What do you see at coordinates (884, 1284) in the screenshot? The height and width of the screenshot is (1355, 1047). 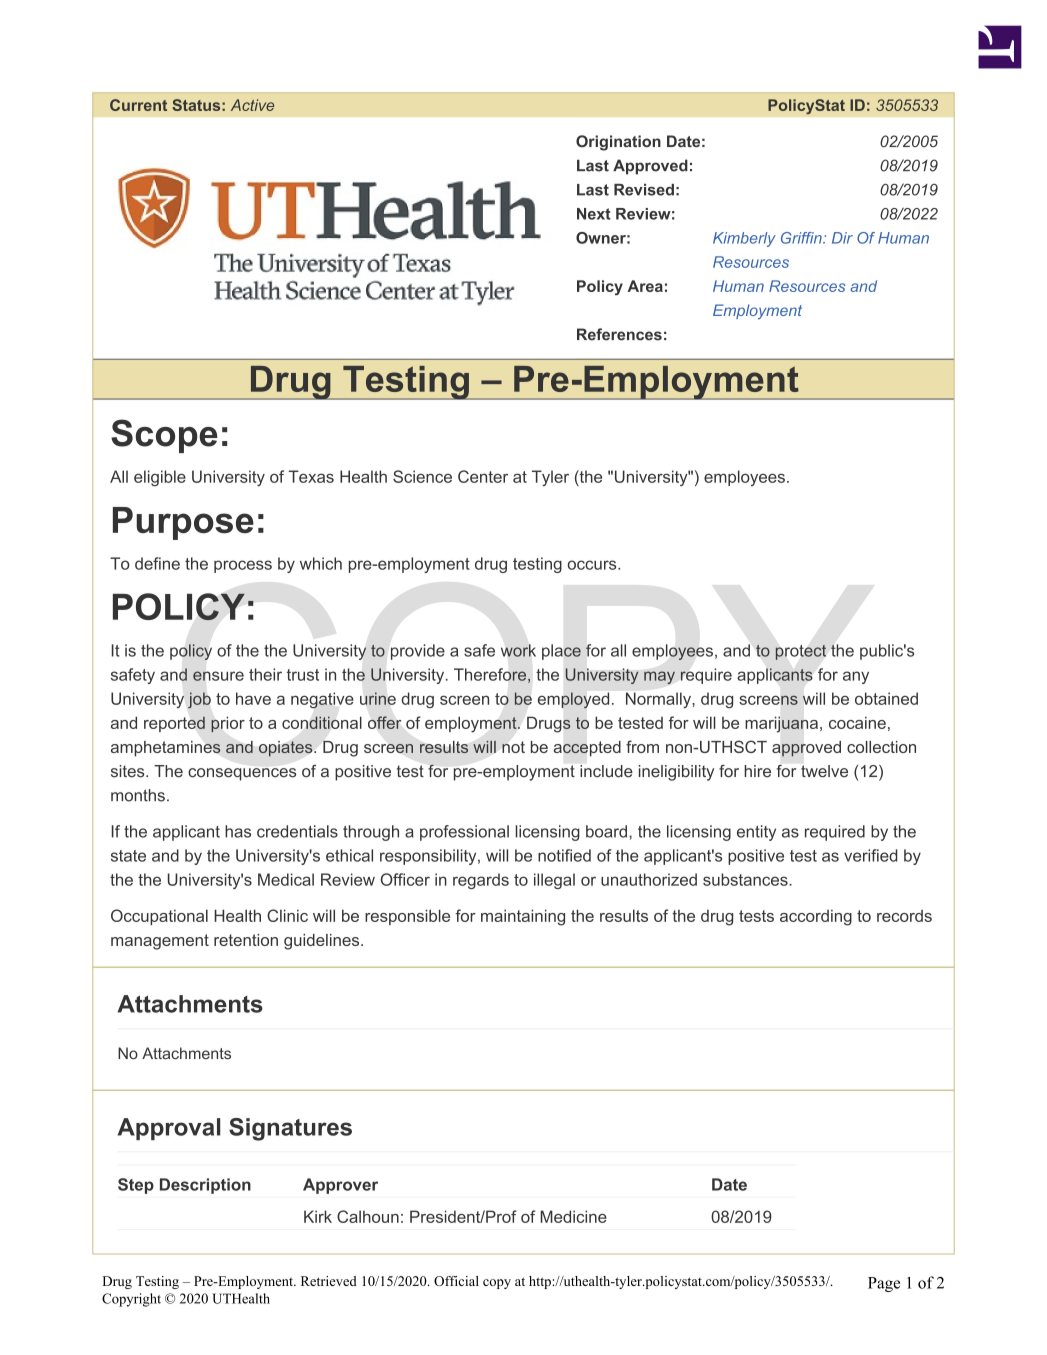 I see `Page` at bounding box center [884, 1284].
